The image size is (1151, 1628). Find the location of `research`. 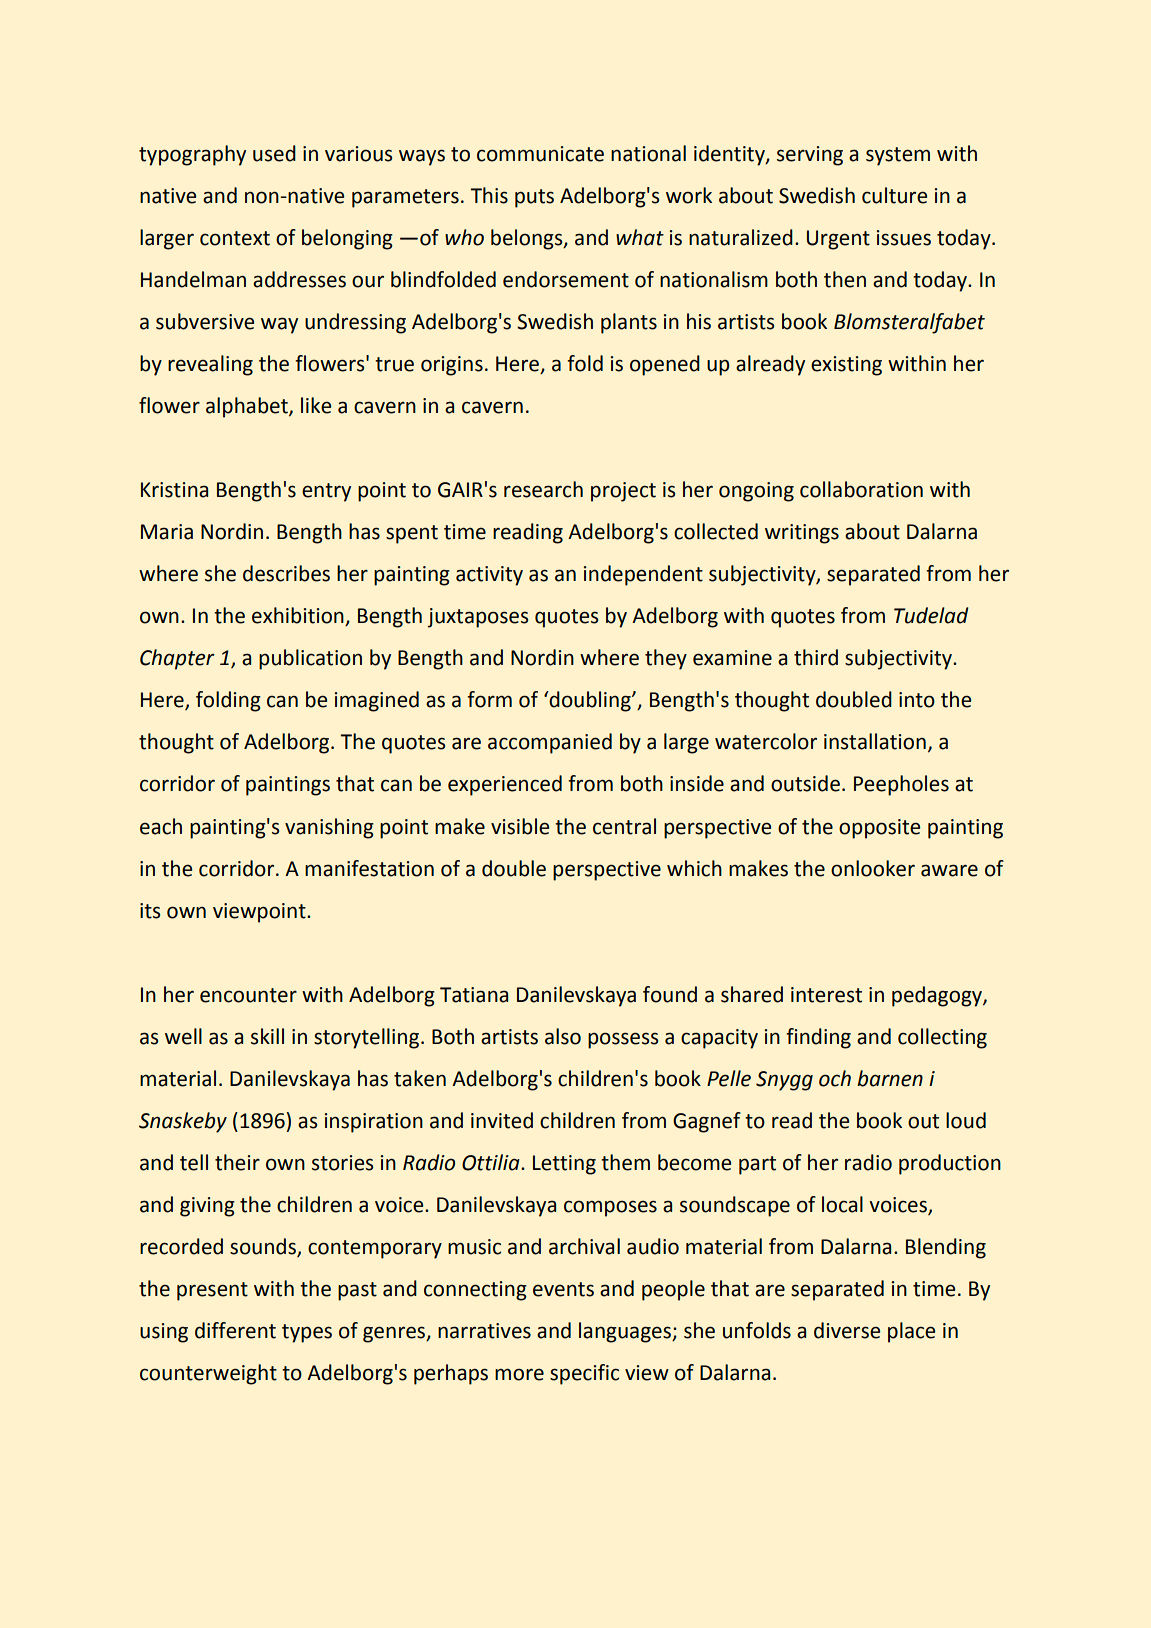

research is located at coordinates (543, 489).
